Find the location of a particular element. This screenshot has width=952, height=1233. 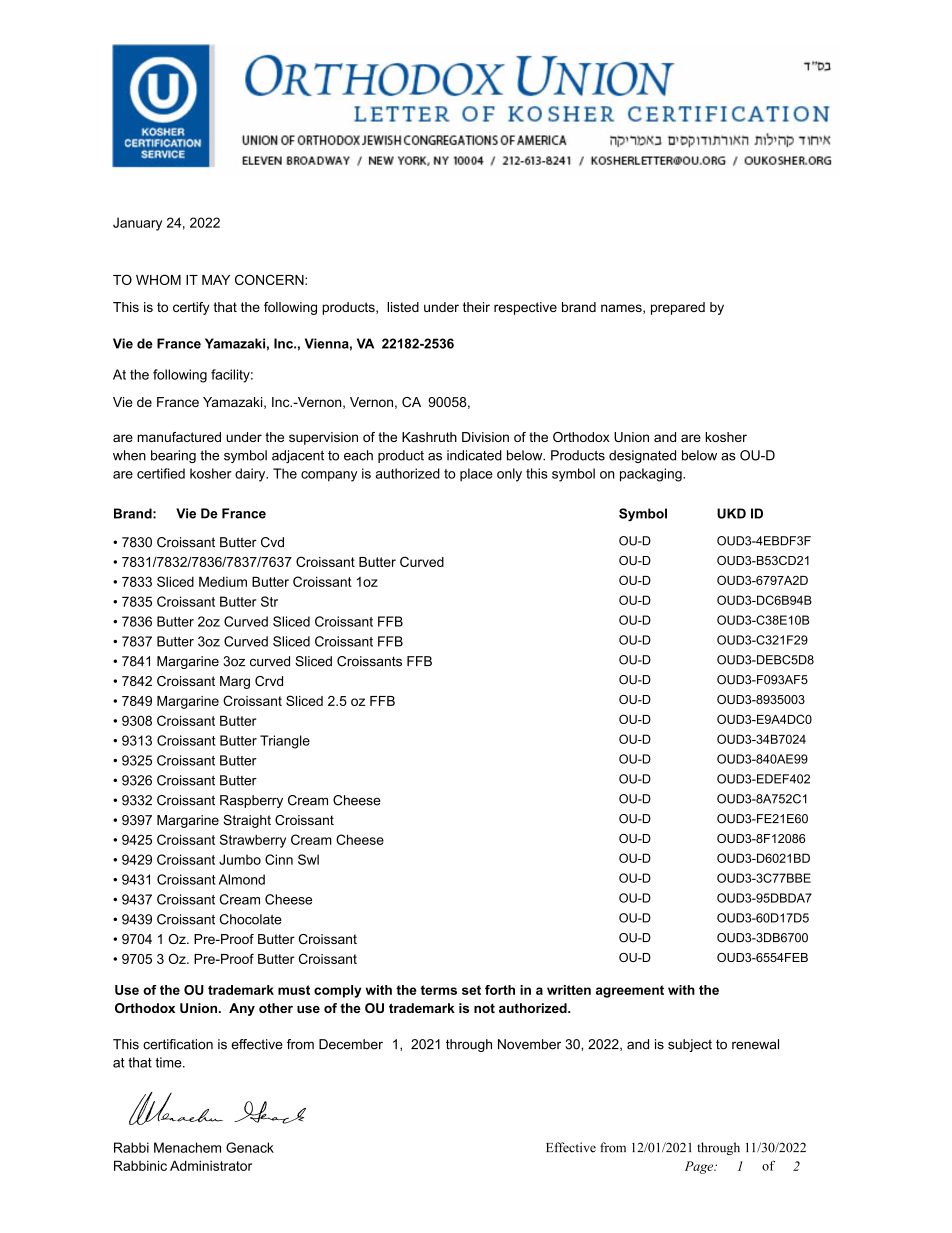

November is located at coordinates (529, 1044).
